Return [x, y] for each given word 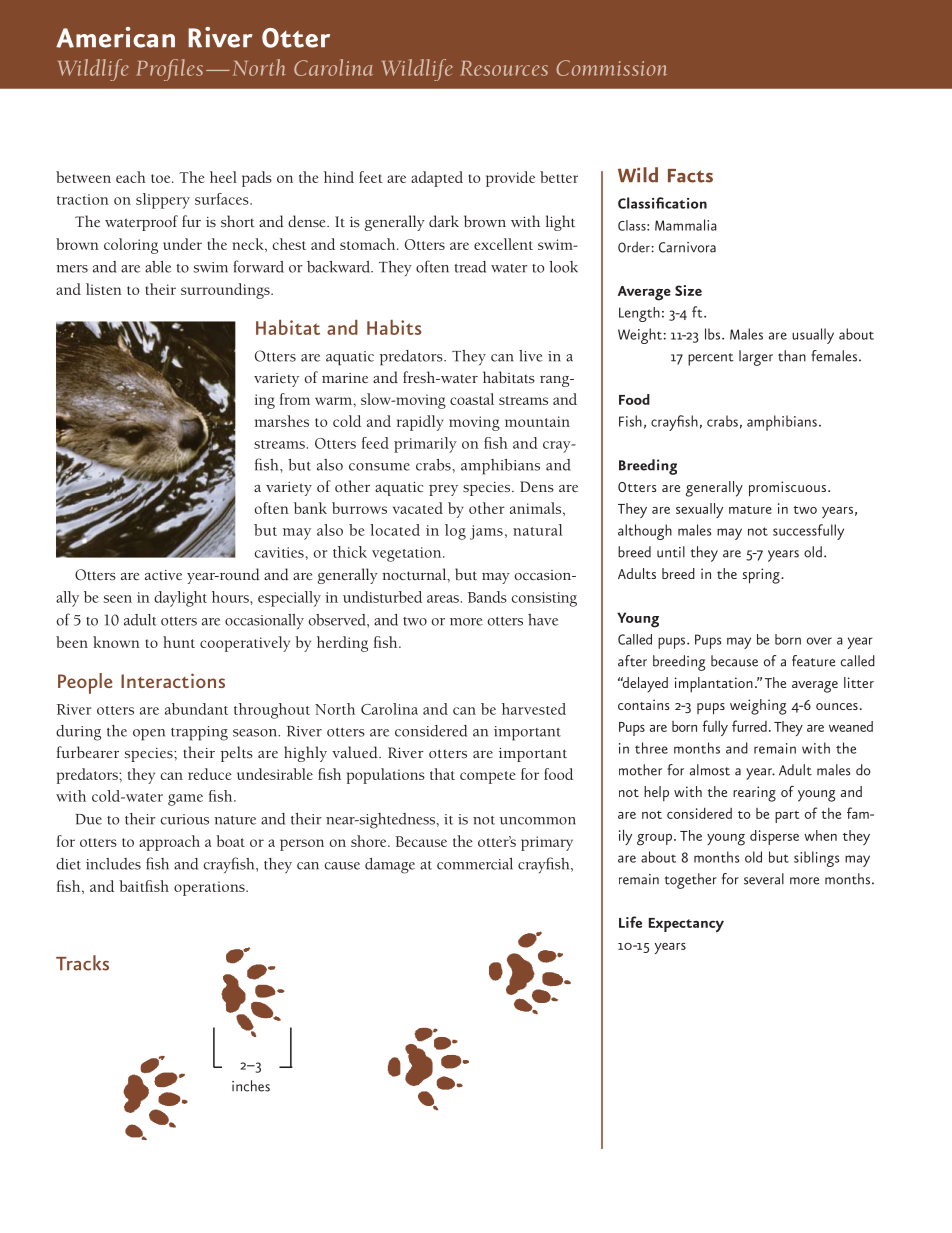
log [455, 532]
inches [251, 1086]
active [163, 575]
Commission [611, 68]
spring [762, 576]
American [115, 37]
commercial [475, 864]
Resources [504, 68]
